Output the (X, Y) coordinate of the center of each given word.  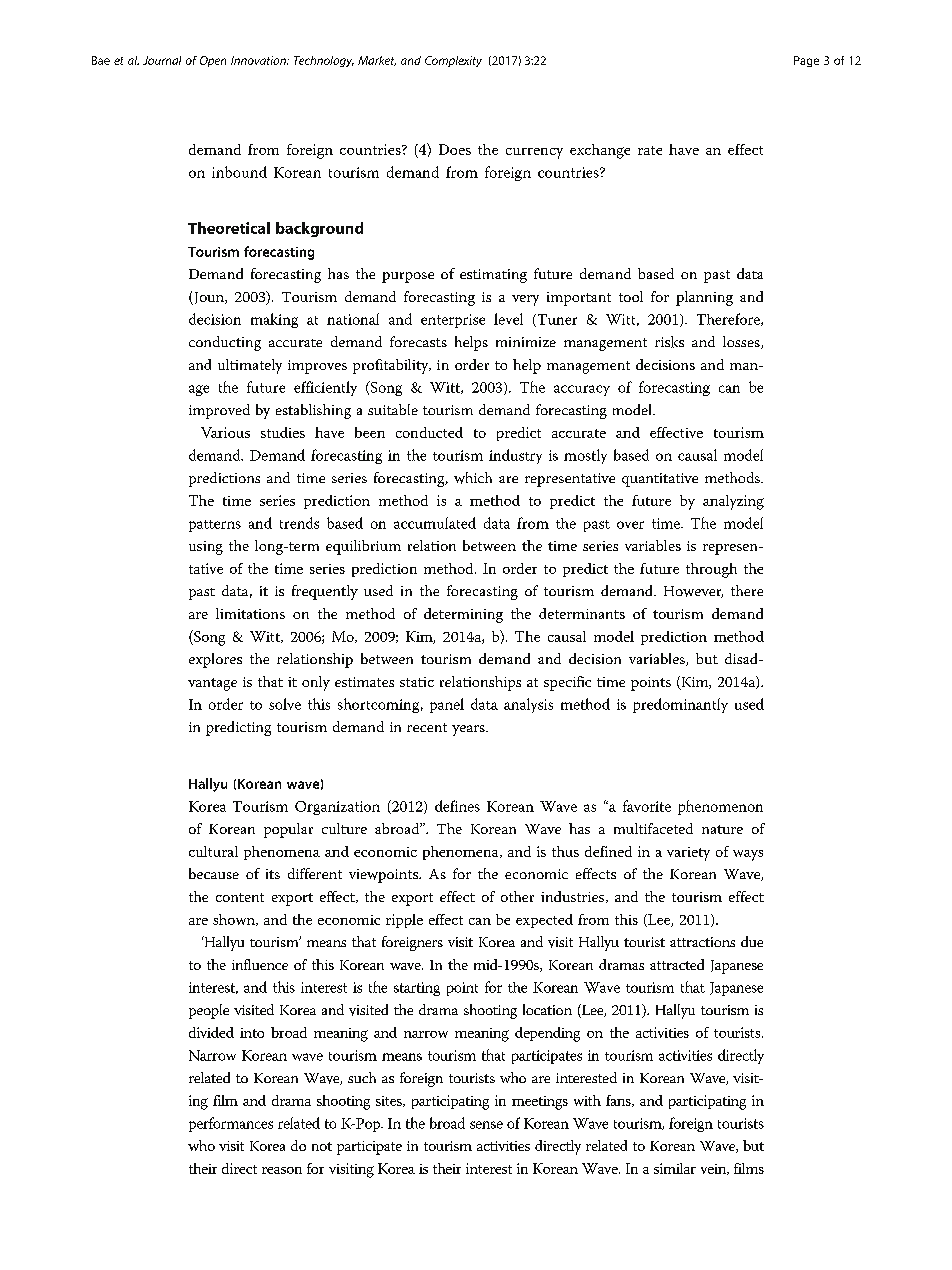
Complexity (453, 61)
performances (231, 1124)
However (693, 592)
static (417, 682)
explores (215, 660)
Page (806, 61)
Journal (162, 60)
